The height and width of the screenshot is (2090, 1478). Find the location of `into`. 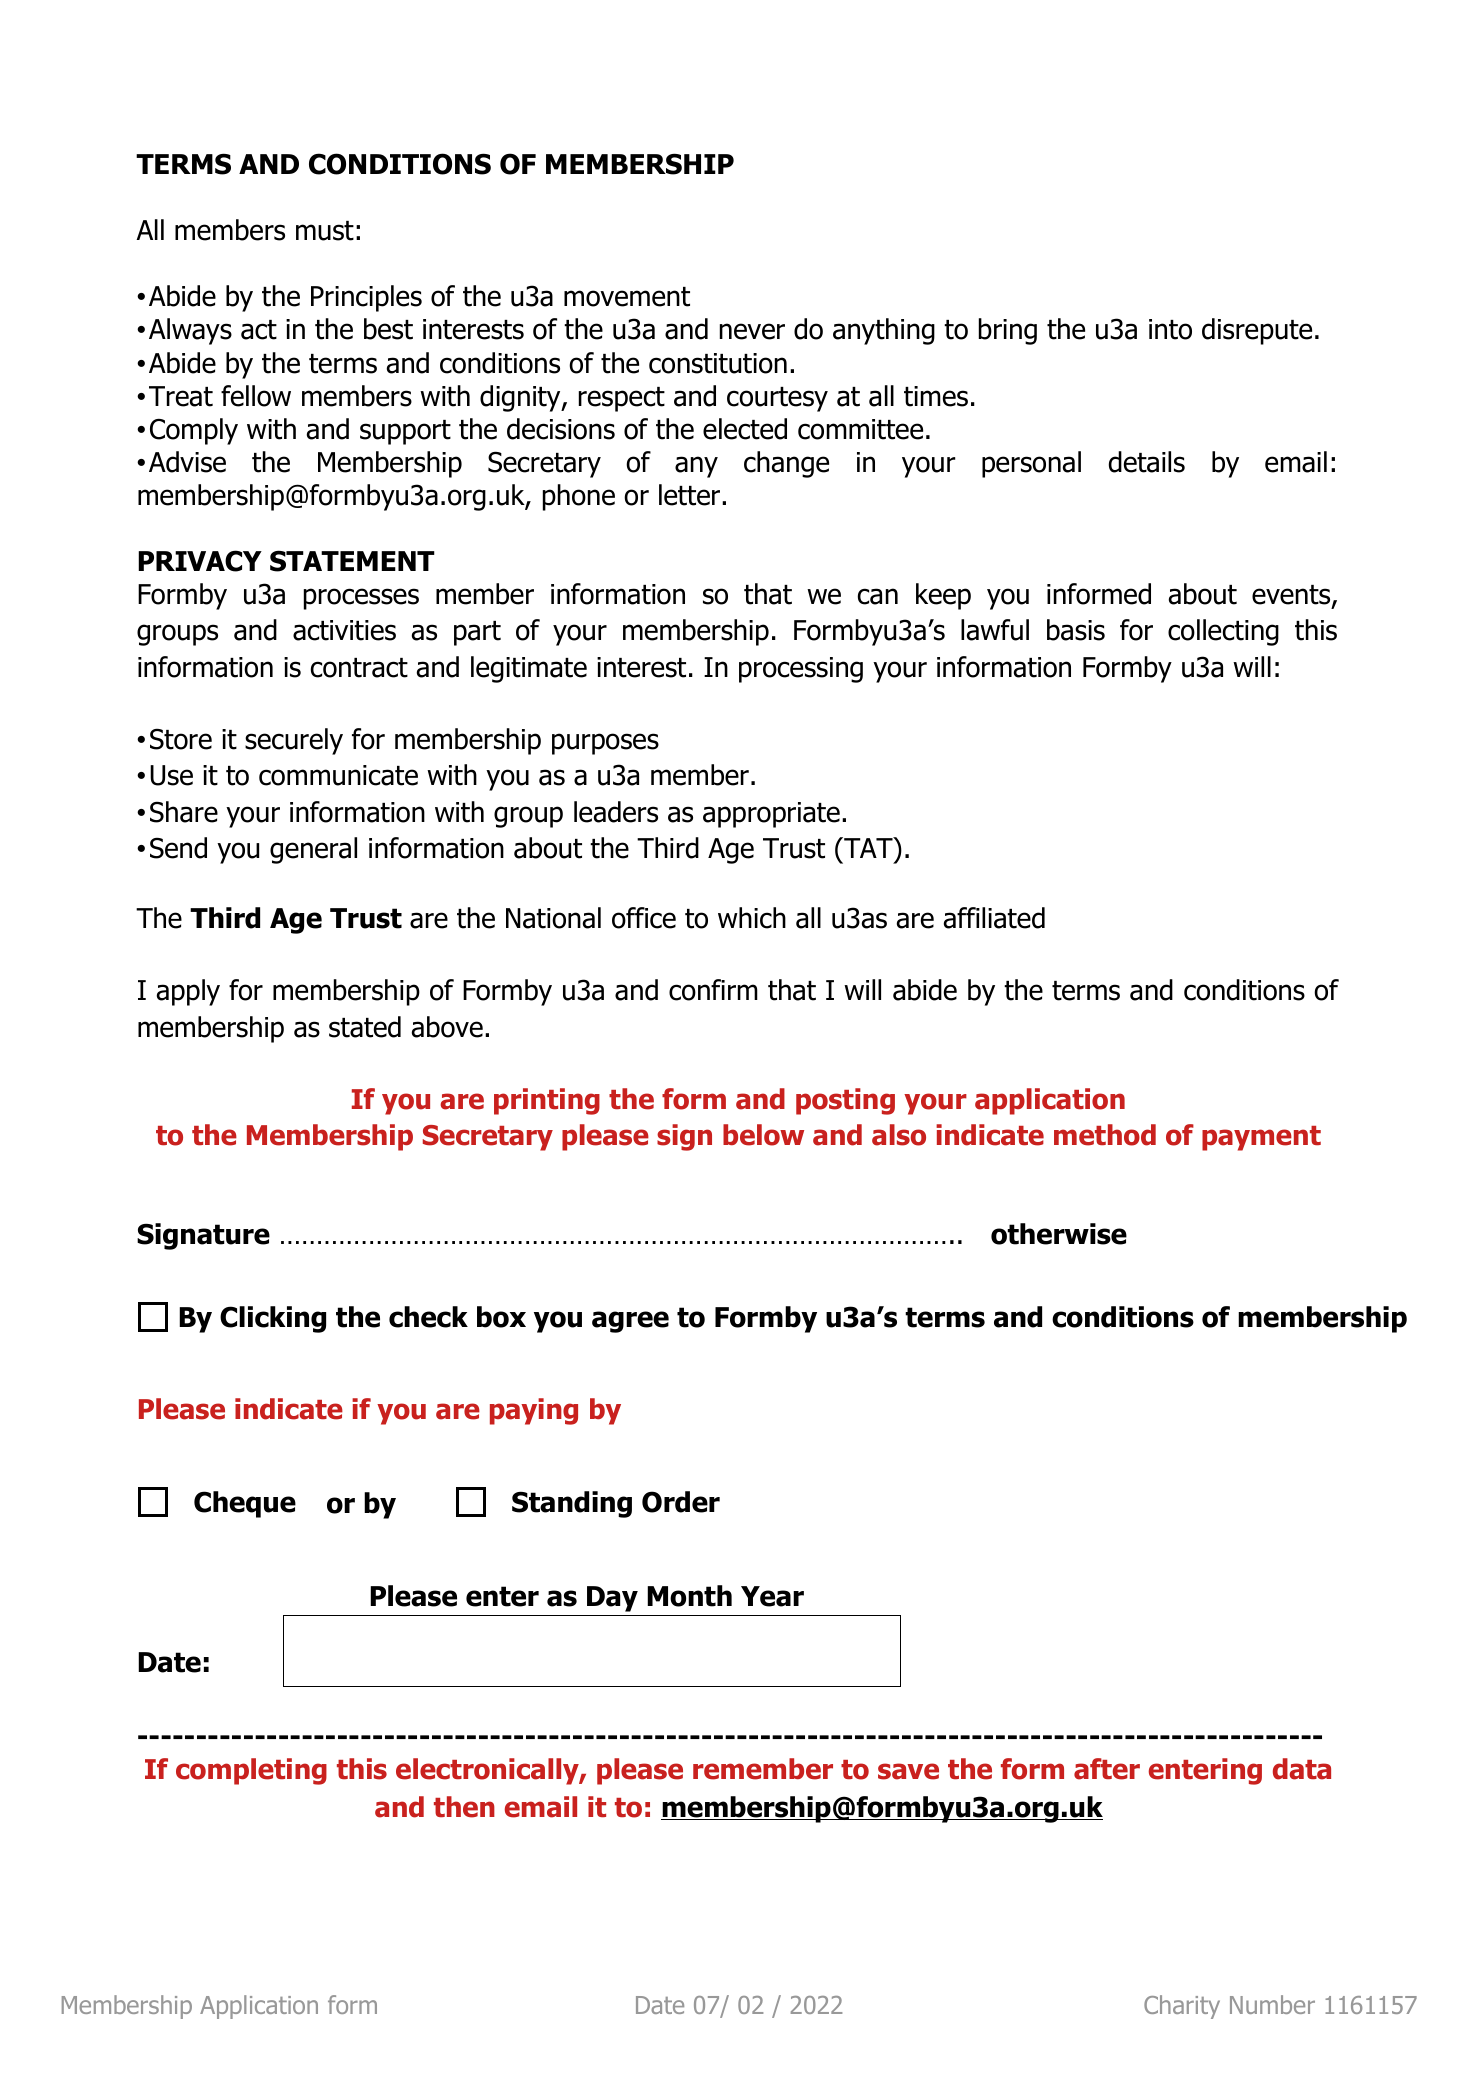

into is located at coordinates (1170, 329).
